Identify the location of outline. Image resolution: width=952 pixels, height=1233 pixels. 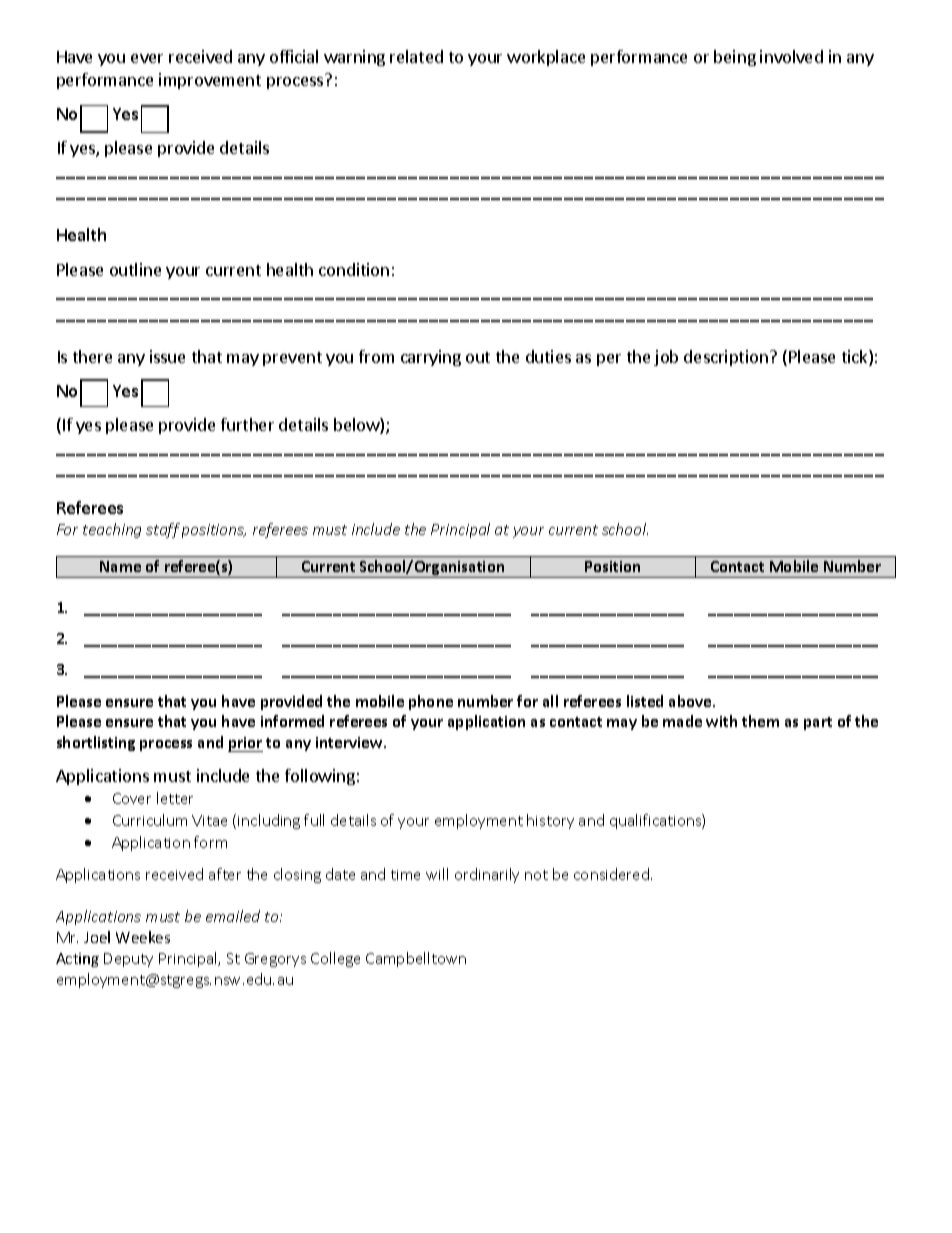
(135, 269).
